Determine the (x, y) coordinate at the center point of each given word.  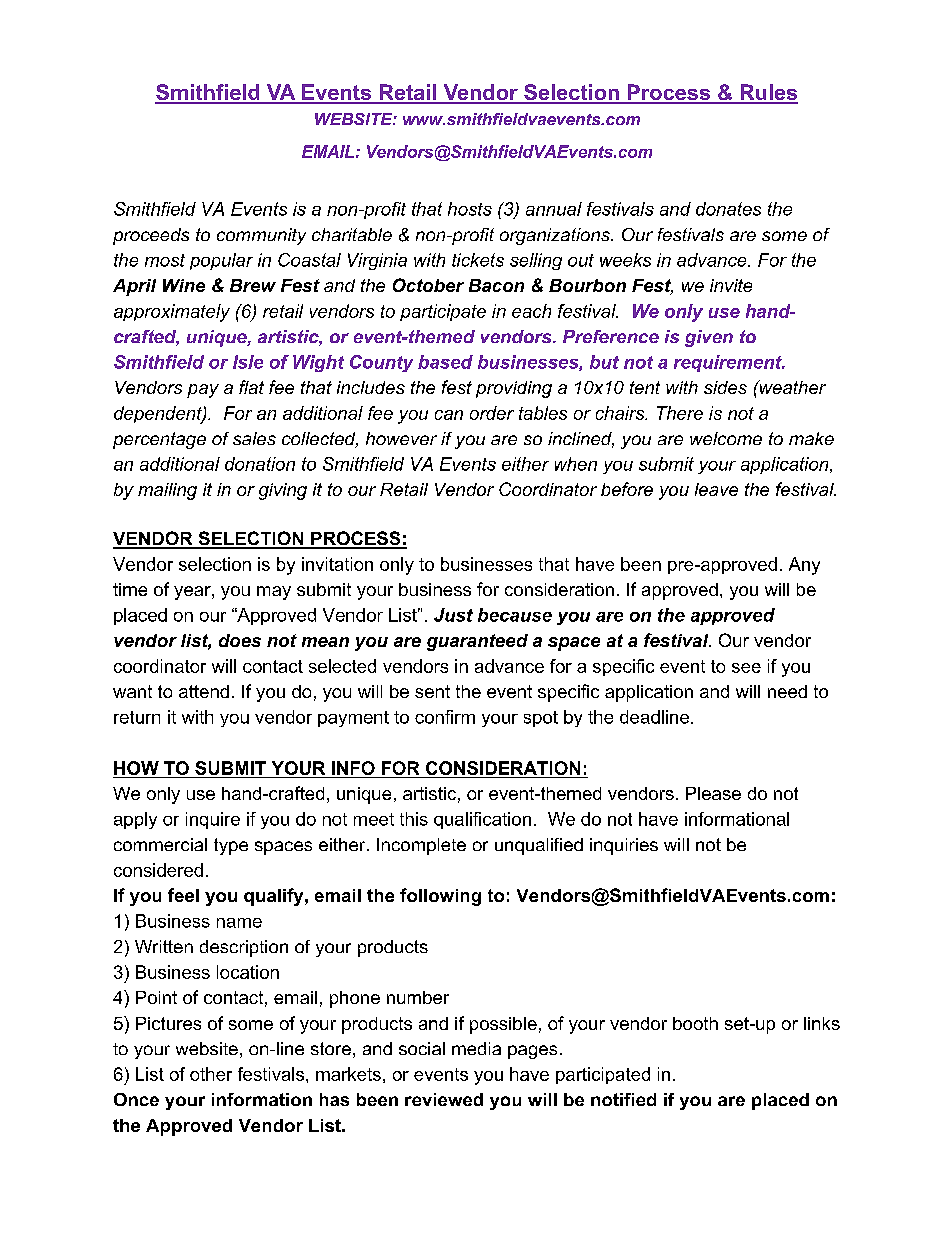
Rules (768, 93)
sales (254, 438)
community (261, 236)
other (211, 1074)
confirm (445, 717)
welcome (726, 438)
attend (204, 691)
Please (713, 793)
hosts (470, 209)
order (492, 413)
